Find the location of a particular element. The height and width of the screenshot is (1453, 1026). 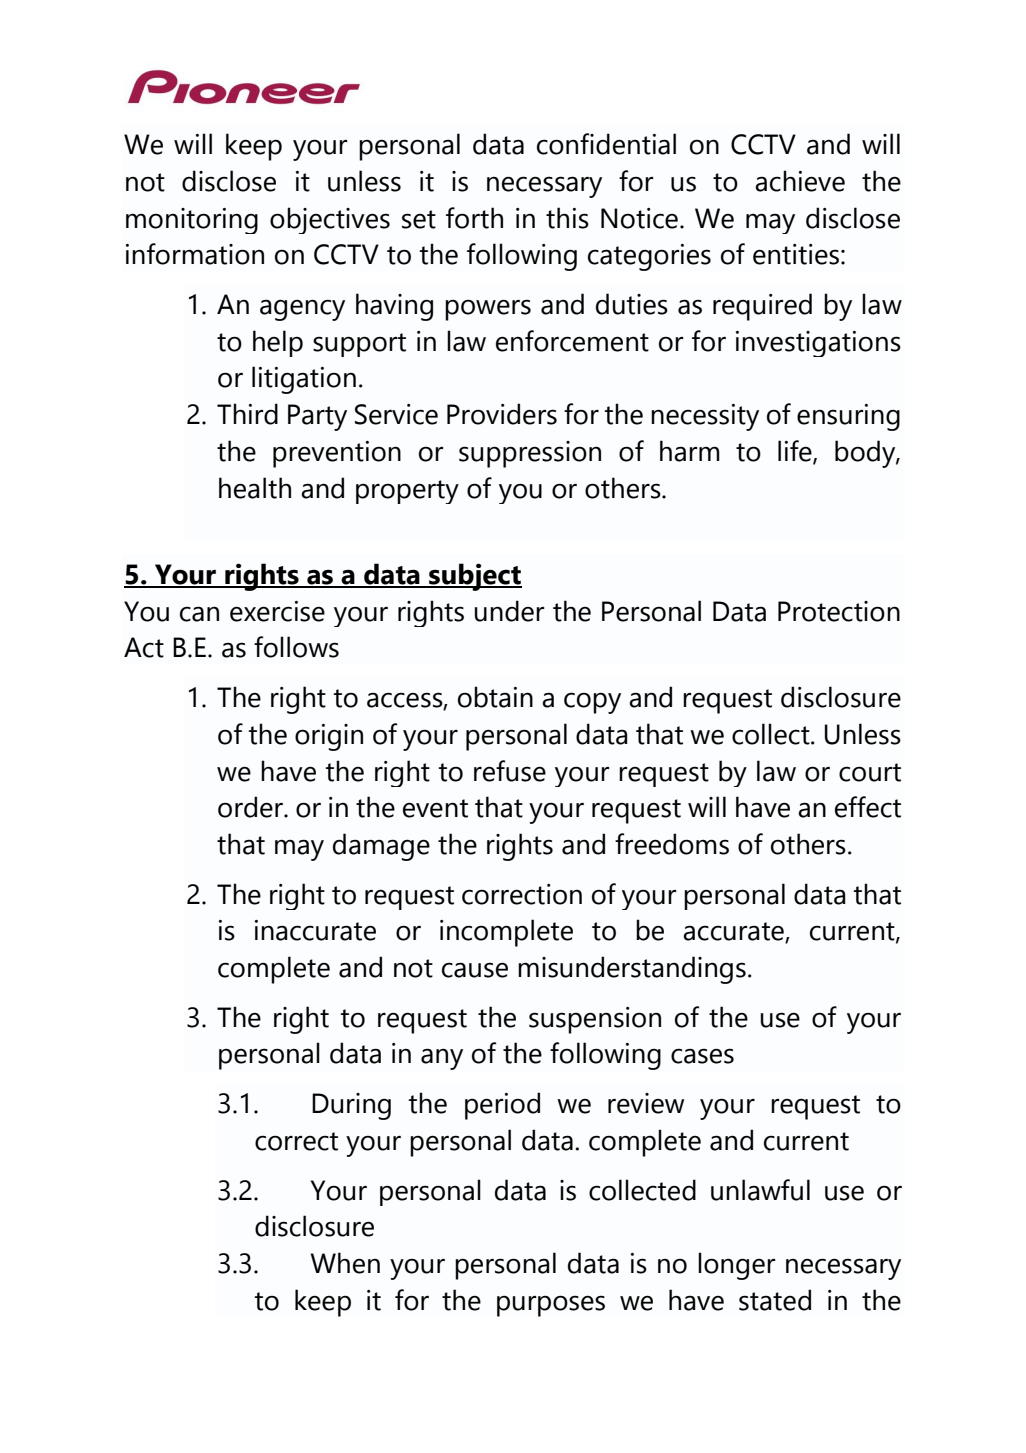

During is located at coordinates (351, 1106).
